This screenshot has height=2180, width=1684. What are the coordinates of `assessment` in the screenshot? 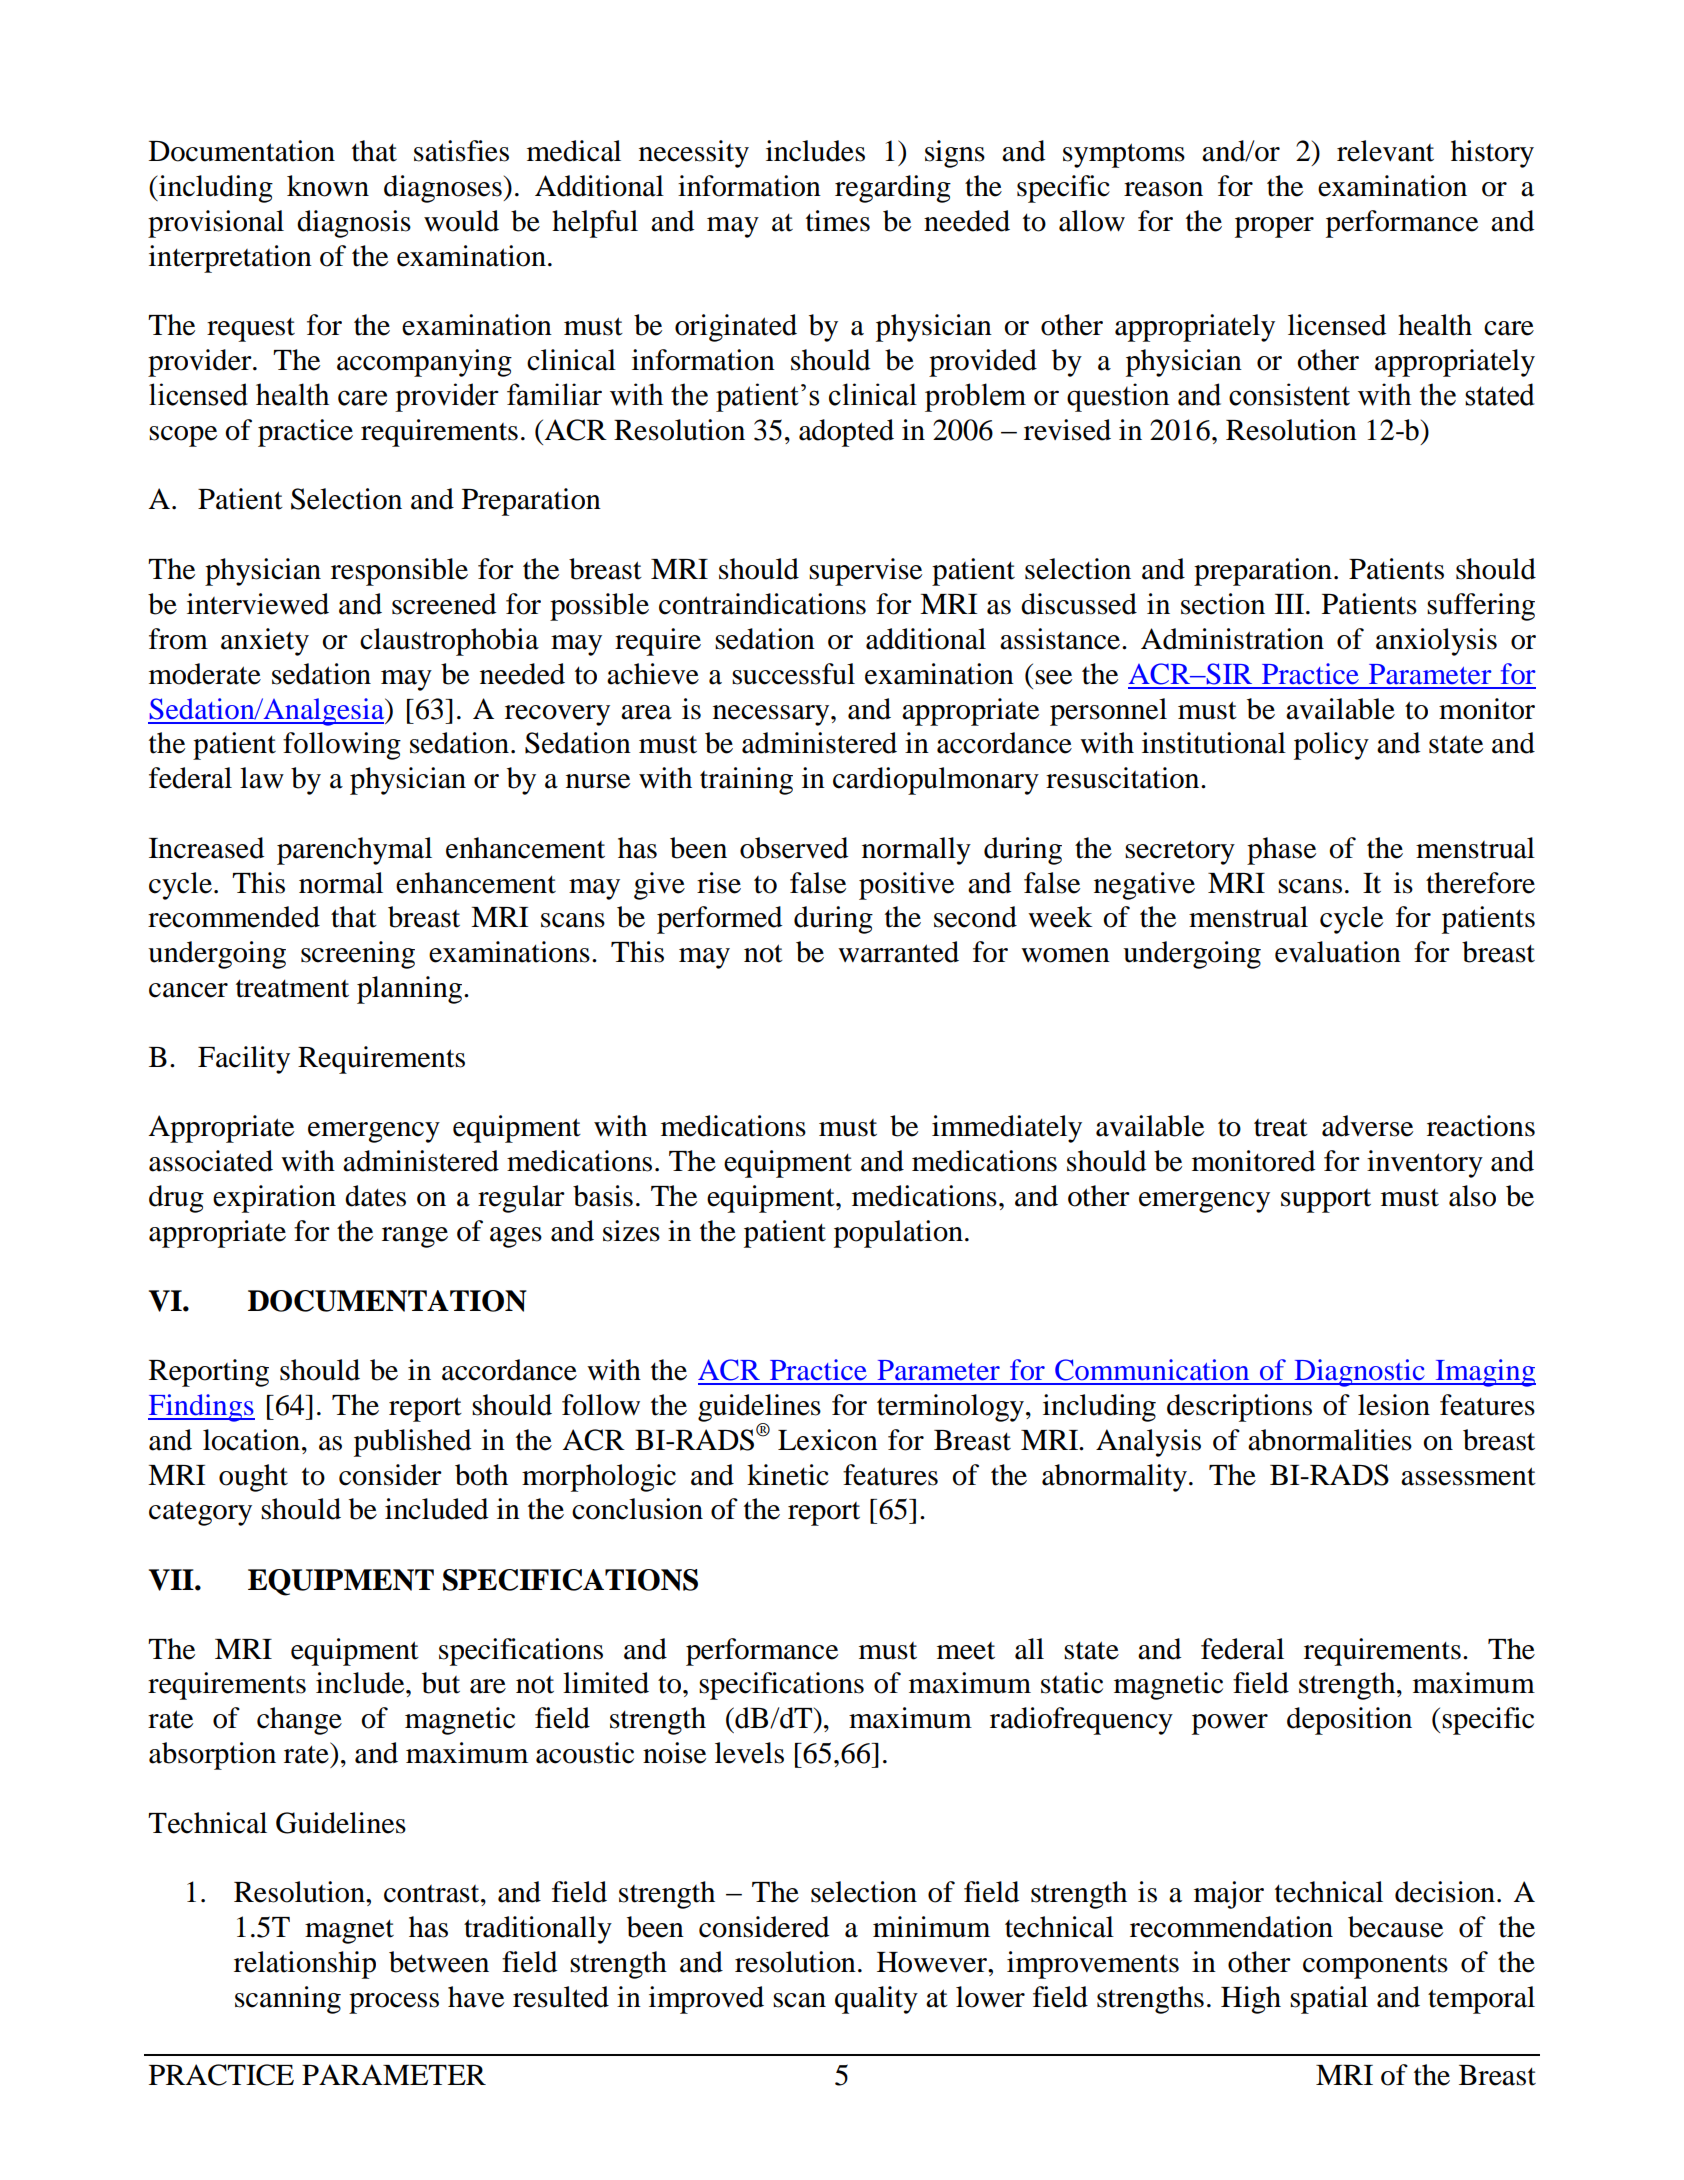 It's located at (1468, 1476).
